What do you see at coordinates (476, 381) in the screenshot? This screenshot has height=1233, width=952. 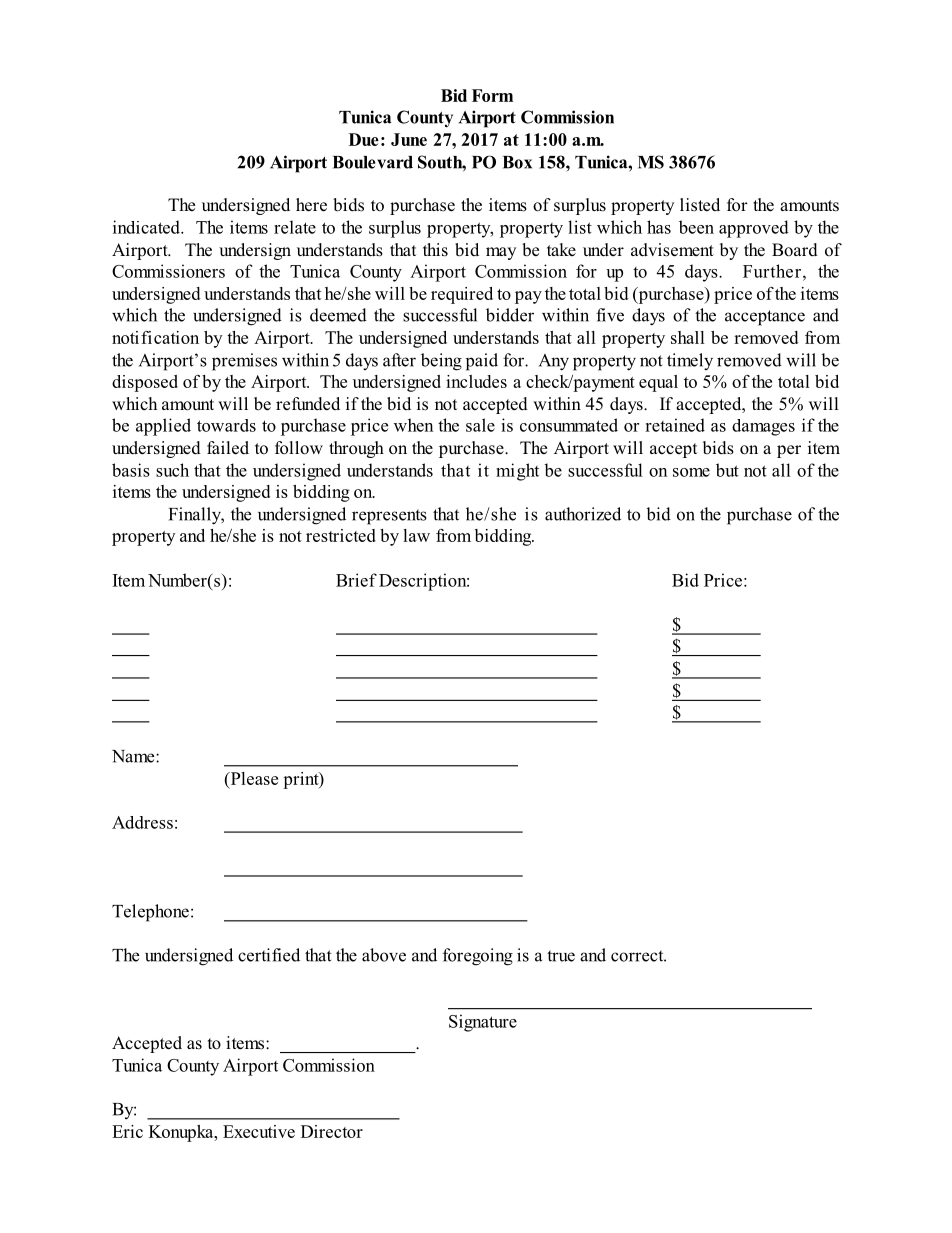 I see `includes` at bounding box center [476, 381].
